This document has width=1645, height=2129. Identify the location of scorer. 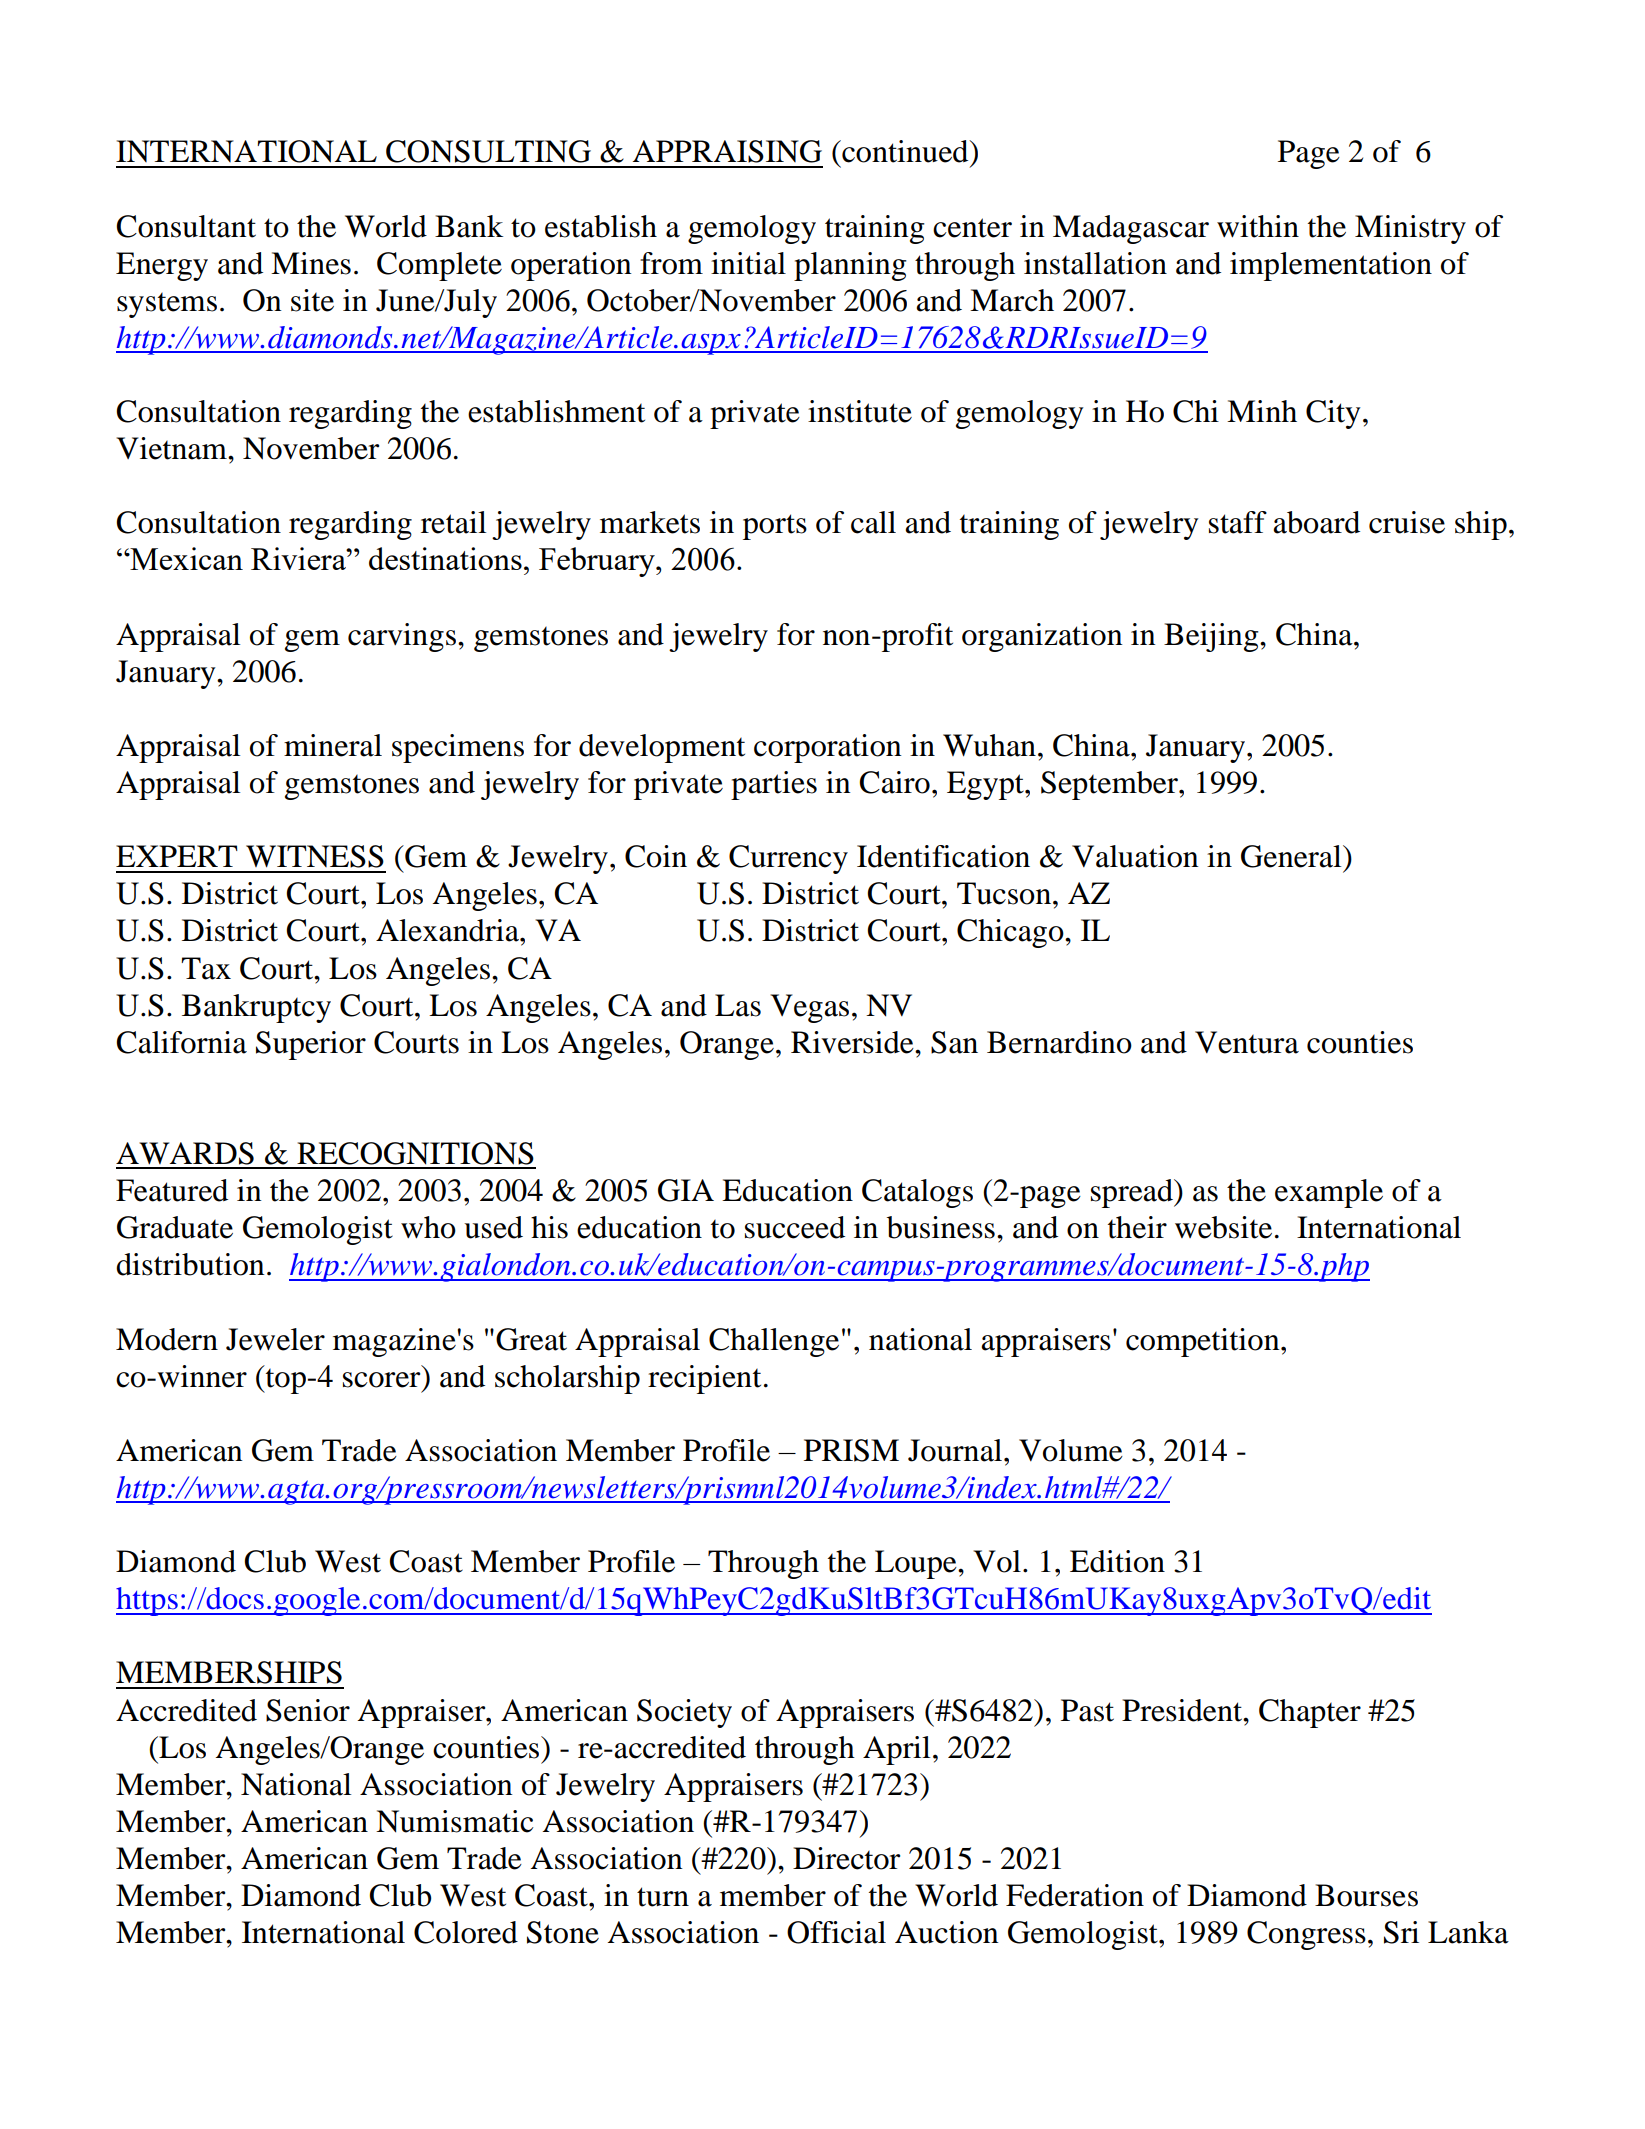
(381, 1380).
